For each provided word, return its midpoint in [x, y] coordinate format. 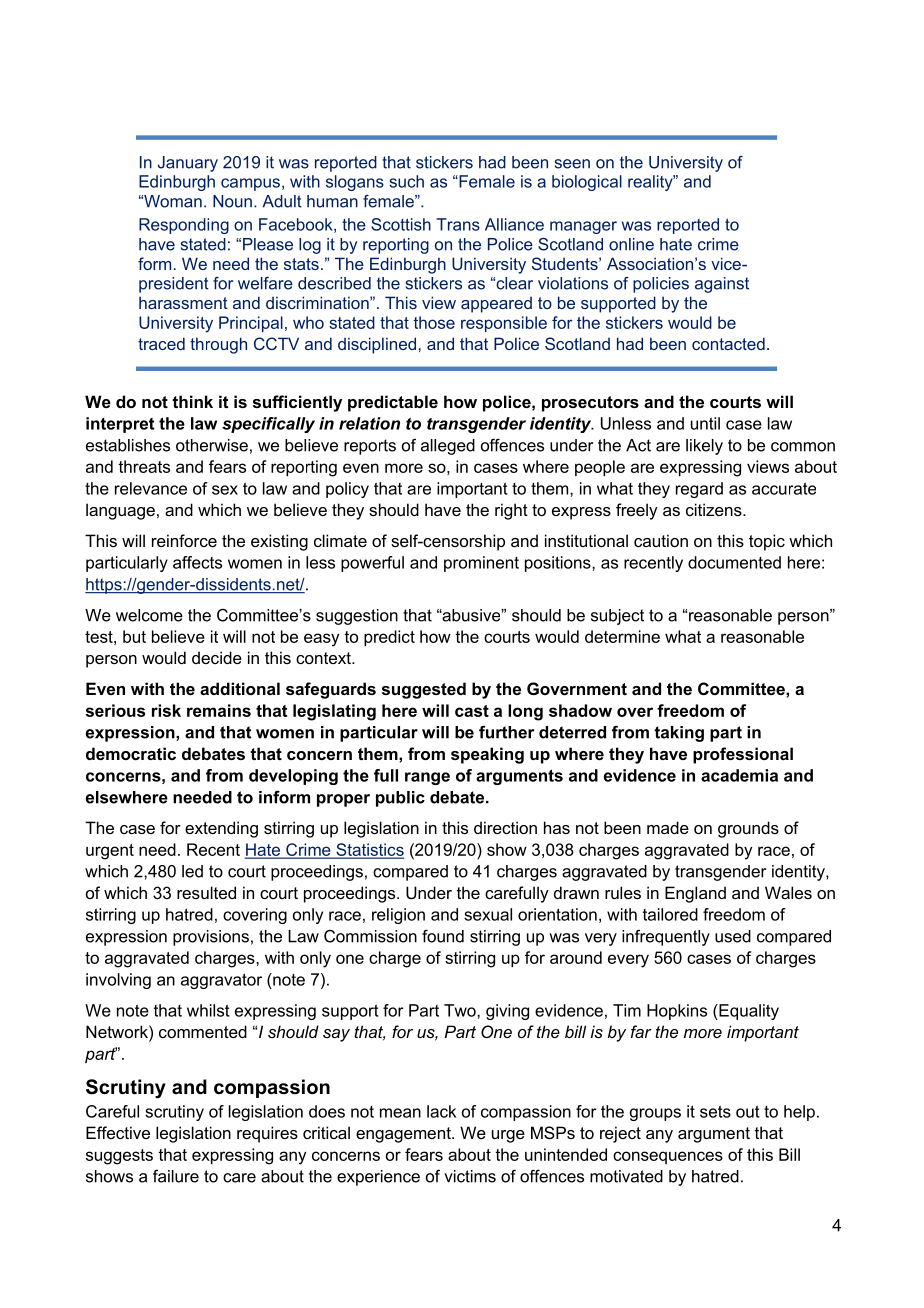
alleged [448, 447]
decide [217, 657]
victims [470, 1176]
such [406, 181]
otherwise [212, 445]
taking [679, 734]
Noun [232, 201]
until [705, 423]
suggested [424, 690]
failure [176, 1176]
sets [715, 1111]
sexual [488, 914]
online [631, 244]
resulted [206, 892]
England [695, 894]
